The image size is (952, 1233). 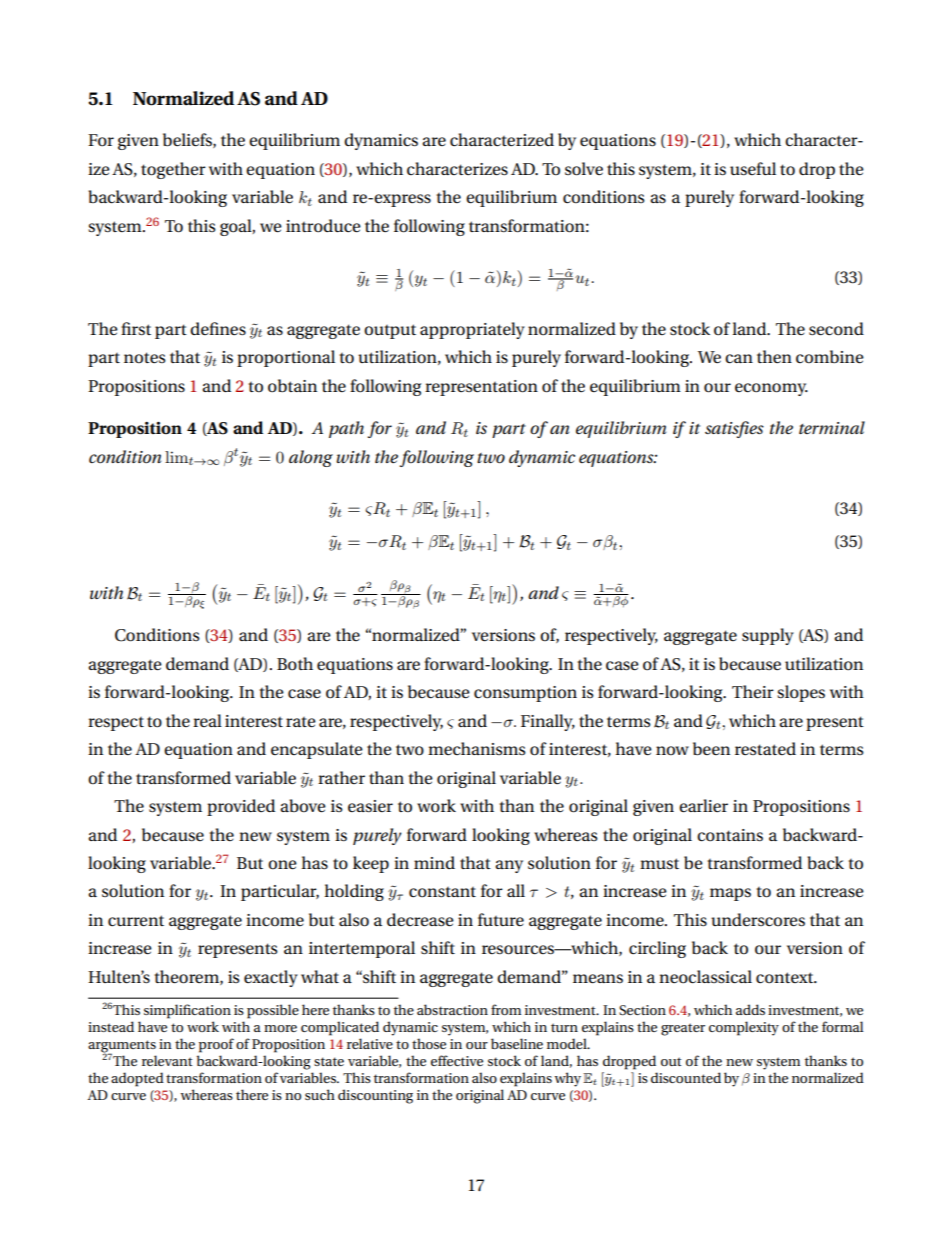 I want to click on useful, so click(x=753, y=169).
